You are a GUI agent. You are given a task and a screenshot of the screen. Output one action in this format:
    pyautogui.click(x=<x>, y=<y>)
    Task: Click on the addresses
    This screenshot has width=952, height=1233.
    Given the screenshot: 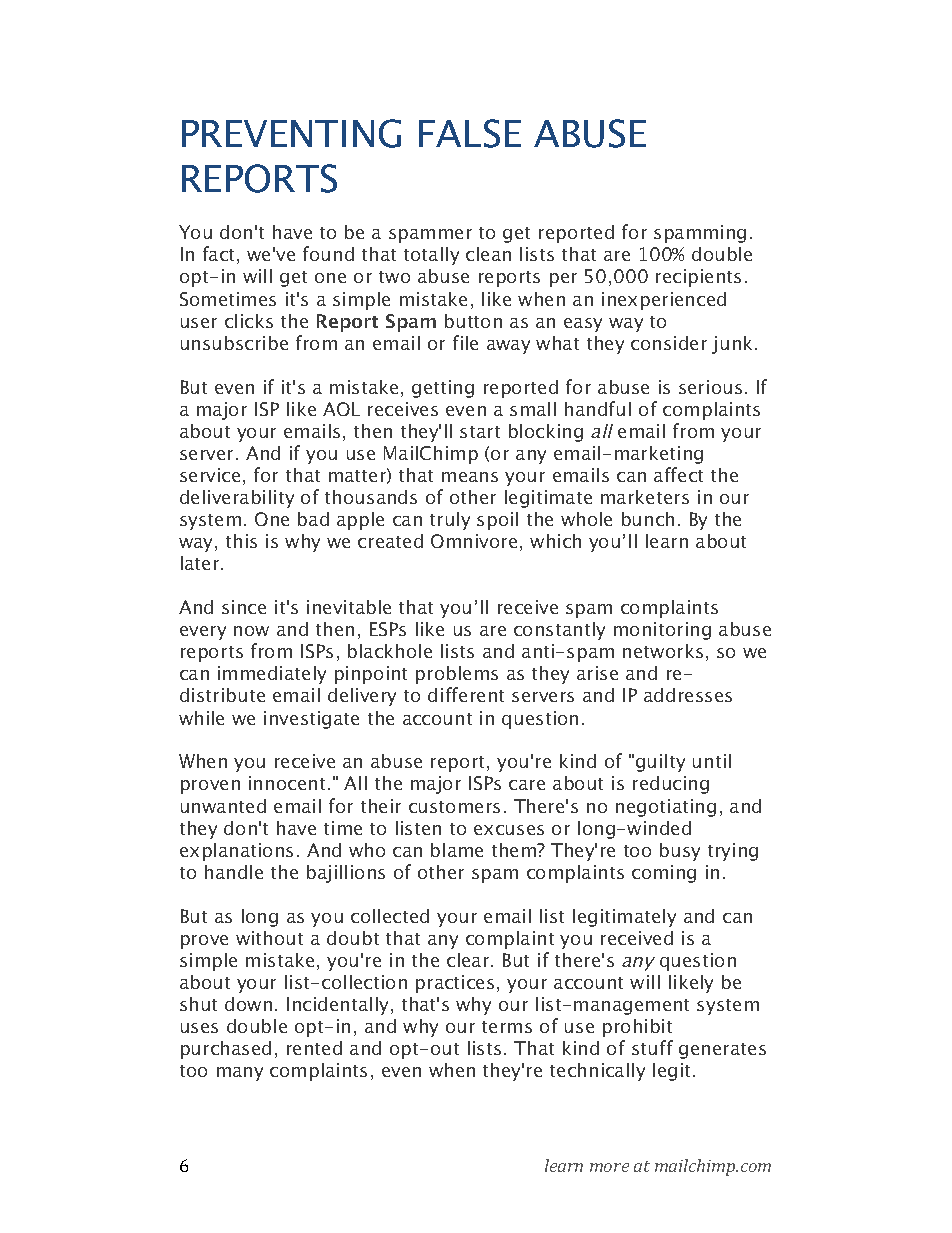 What is the action you would take?
    pyautogui.click(x=688, y=695)
